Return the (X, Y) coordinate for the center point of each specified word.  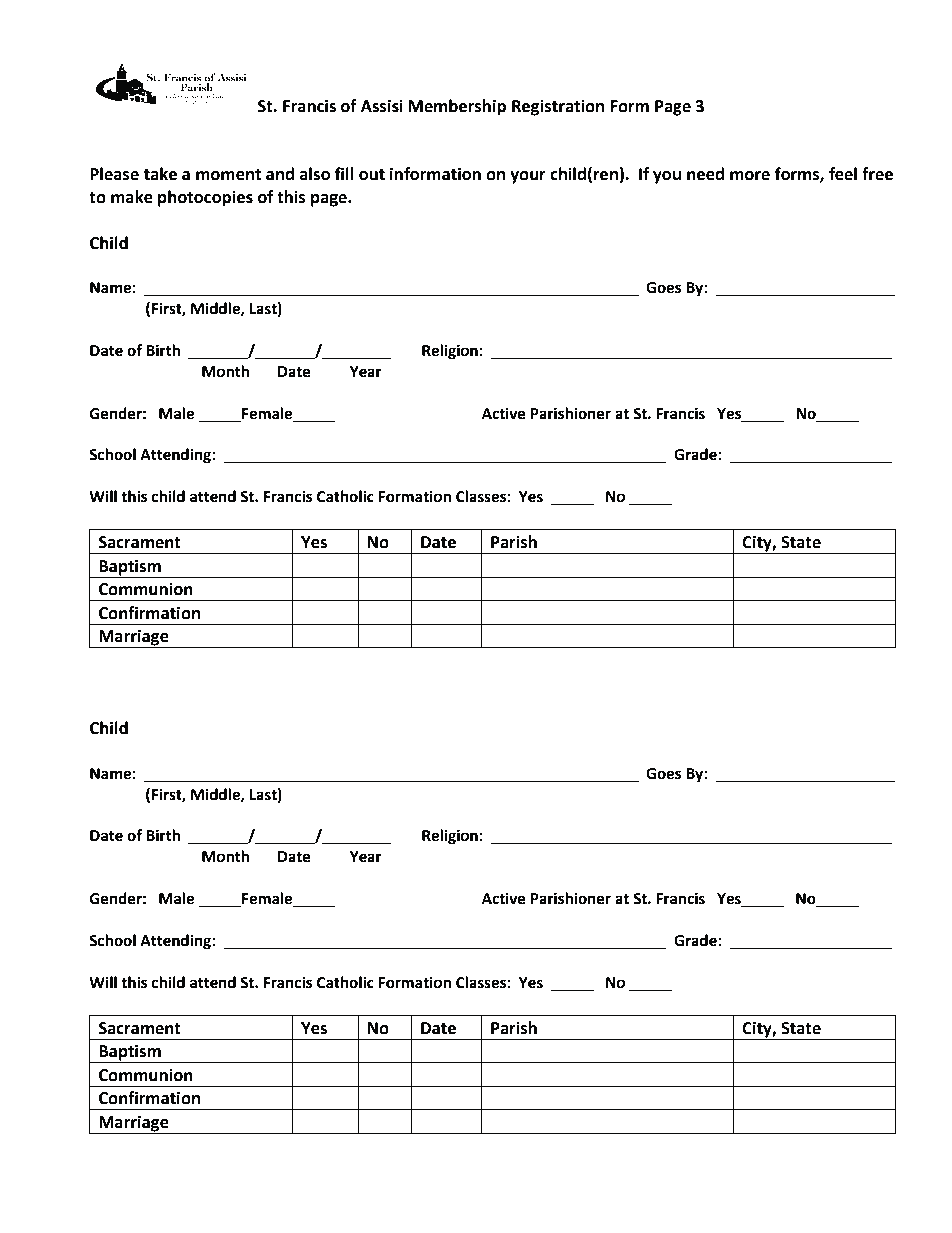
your (528, 177)
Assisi (382, 106)
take (160, 174)
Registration (558, 107)
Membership (457, 107)
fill (344, 173)
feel (843, 174)
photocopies (205, 198)
